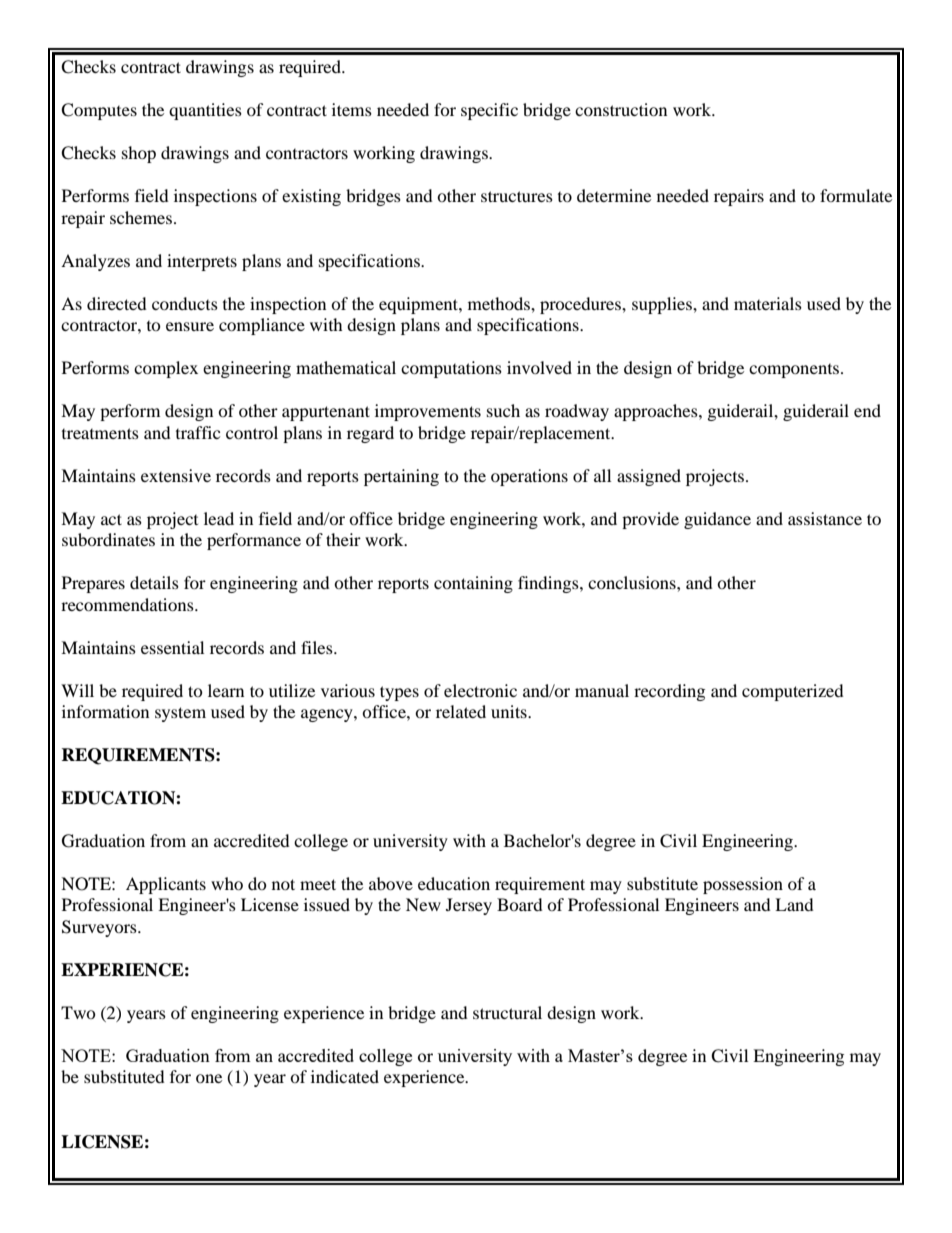 The width and height of the document is (952, 1233). Describe the element at coordinates (856, 195) in the document. I see `formulate` at that location.
